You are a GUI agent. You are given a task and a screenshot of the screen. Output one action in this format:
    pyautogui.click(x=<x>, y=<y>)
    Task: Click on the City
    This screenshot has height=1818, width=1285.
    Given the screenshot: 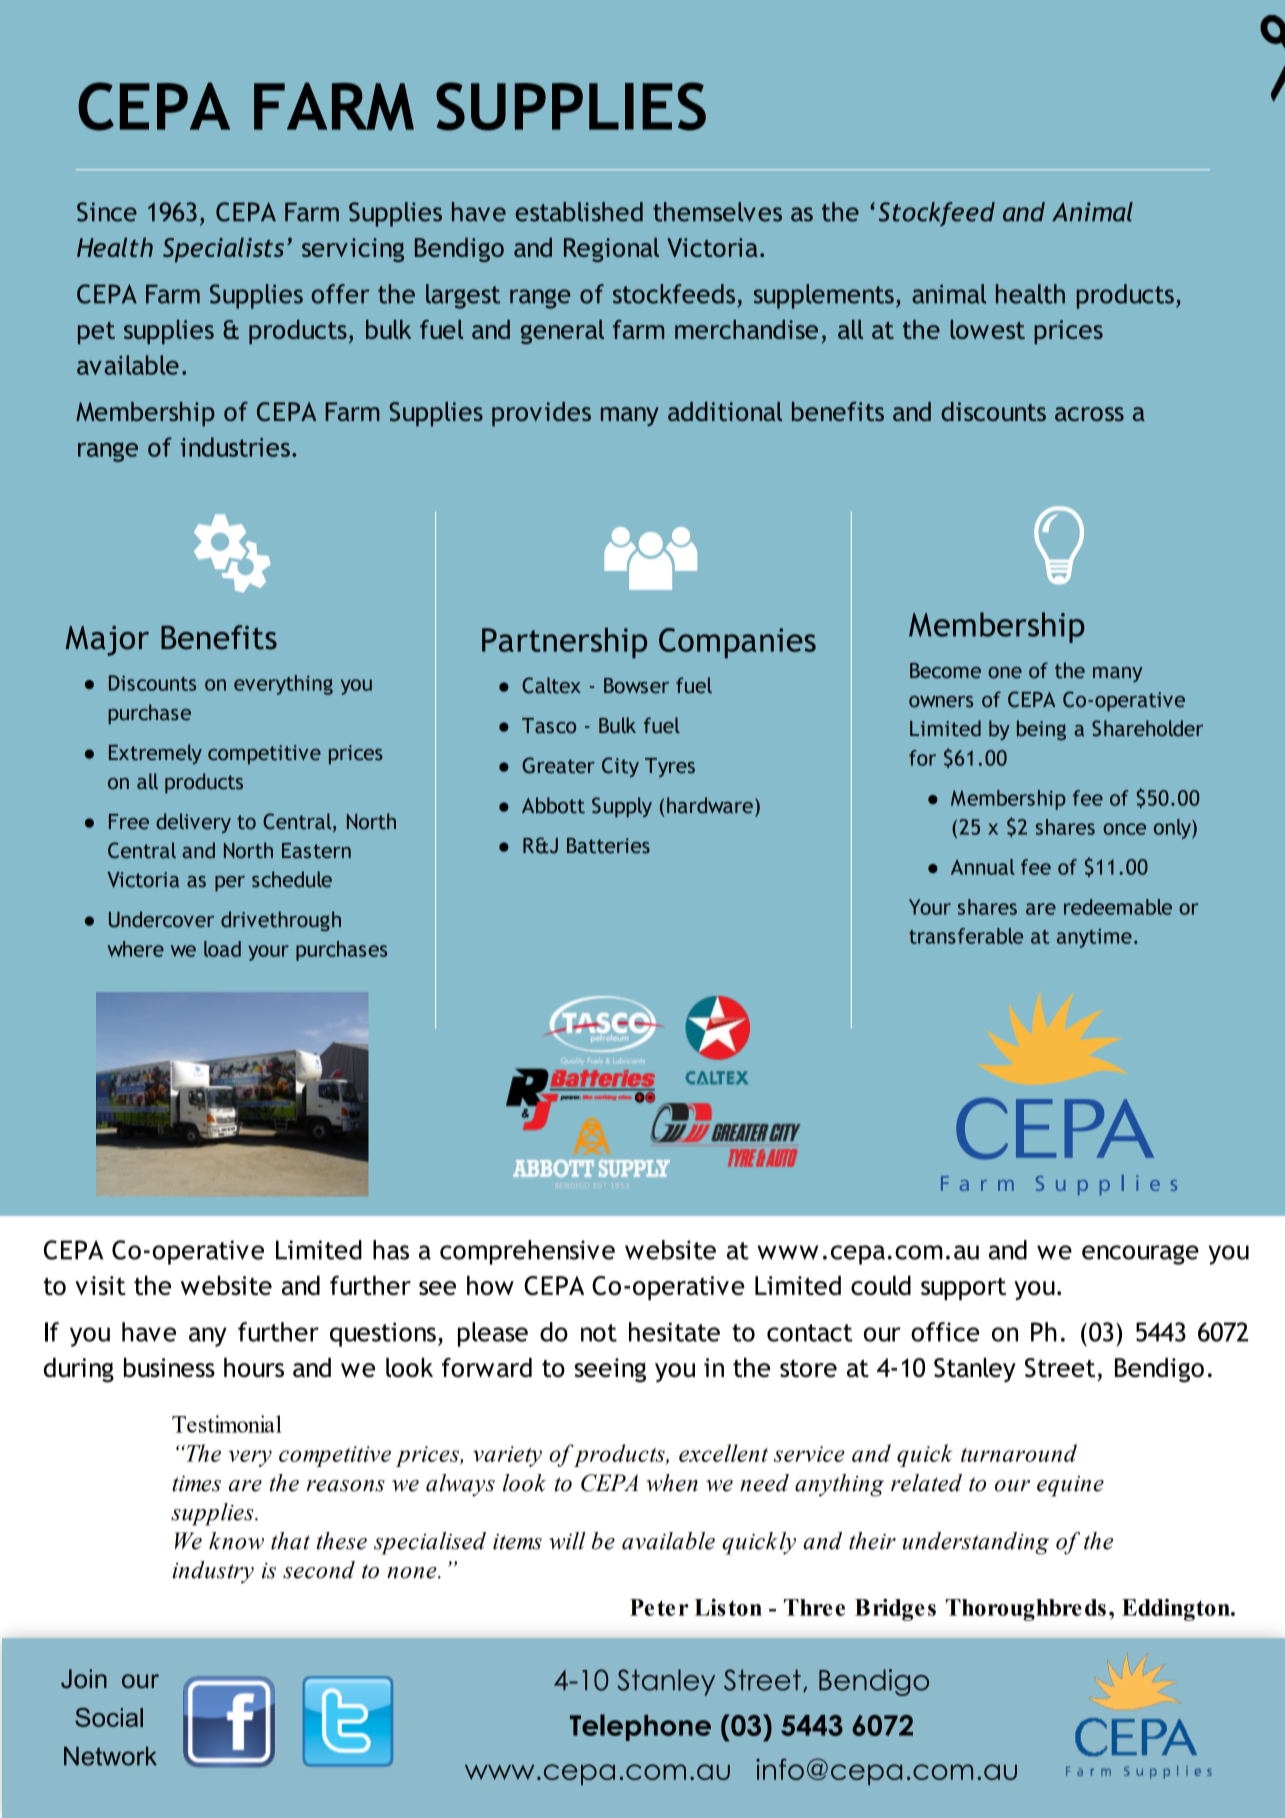 What is the action you would take?
    pyautogui.click(x=620, y=767)
